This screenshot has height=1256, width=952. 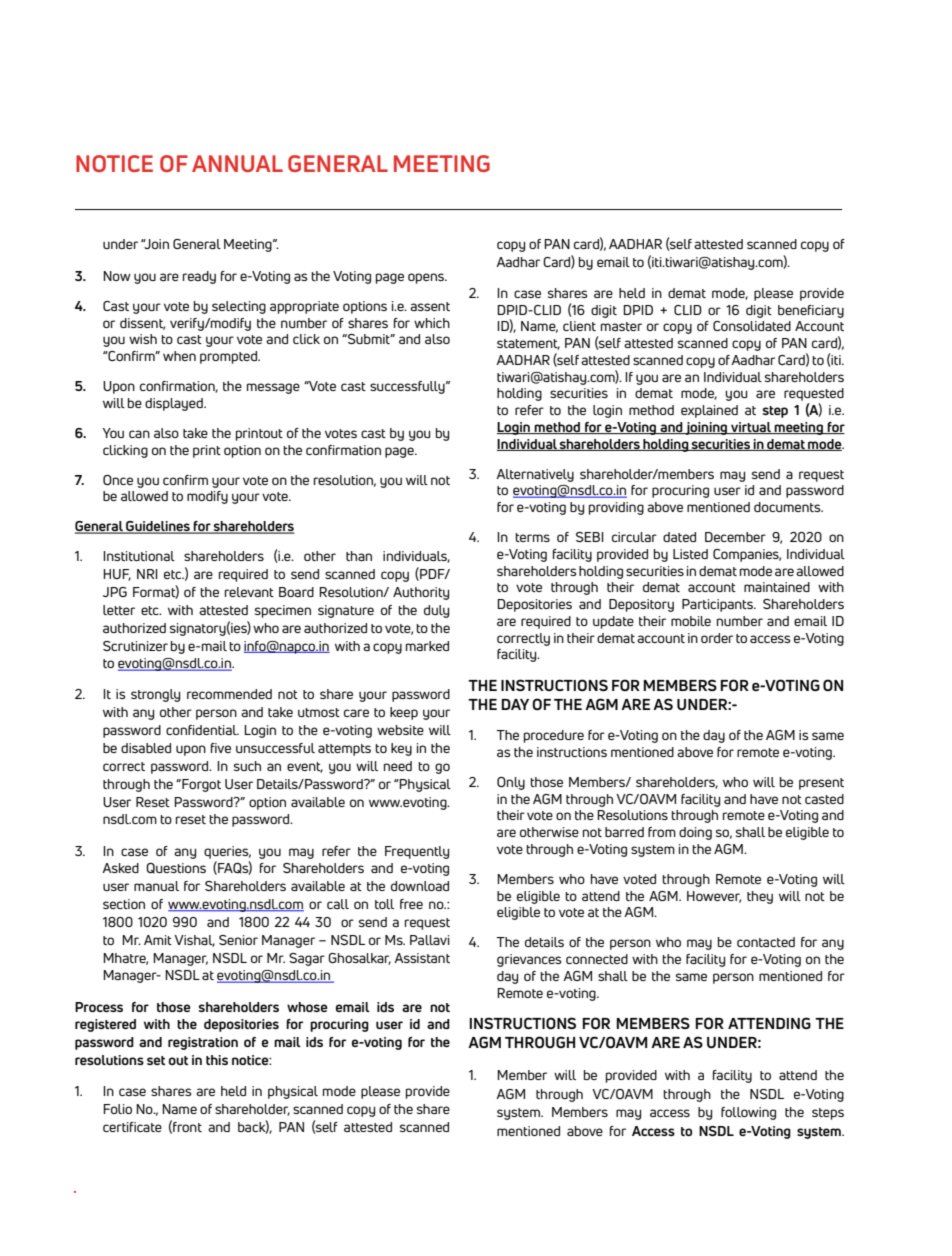 I want to click on this, so click(x=217, y=1060).
